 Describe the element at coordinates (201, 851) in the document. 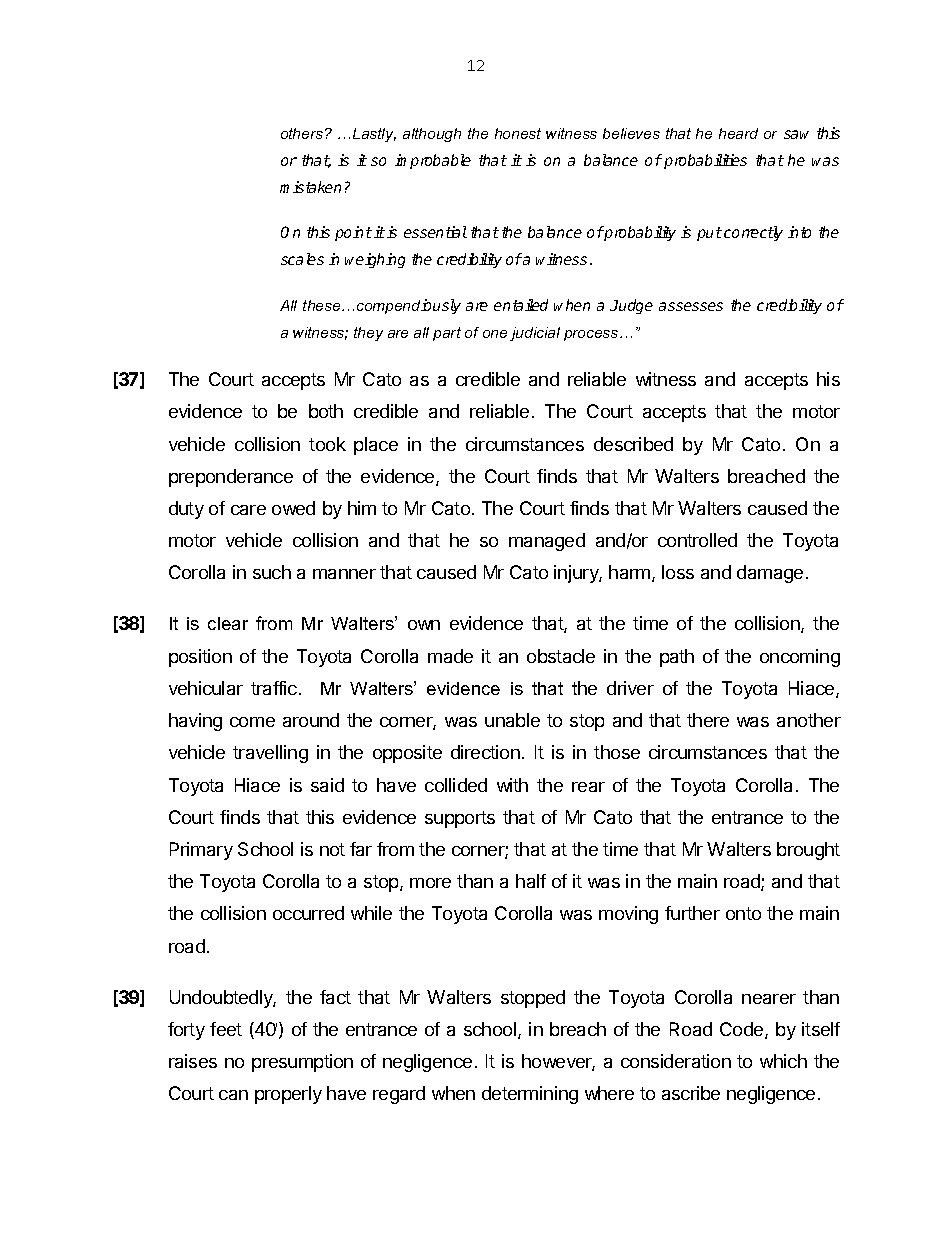

I see `Primary` at that location.
